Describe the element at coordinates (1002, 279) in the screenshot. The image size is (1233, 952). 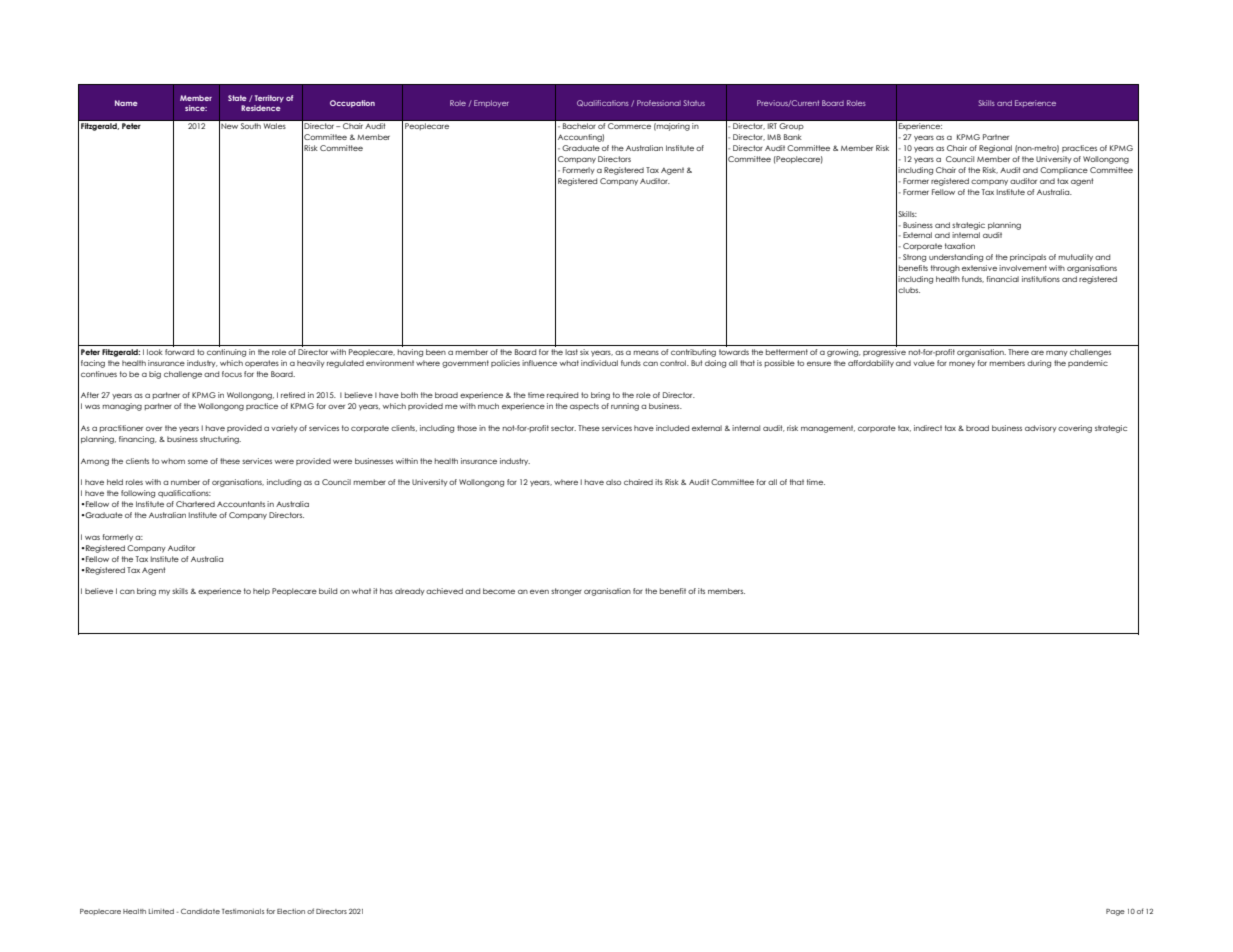
I see `financial` at that location.
